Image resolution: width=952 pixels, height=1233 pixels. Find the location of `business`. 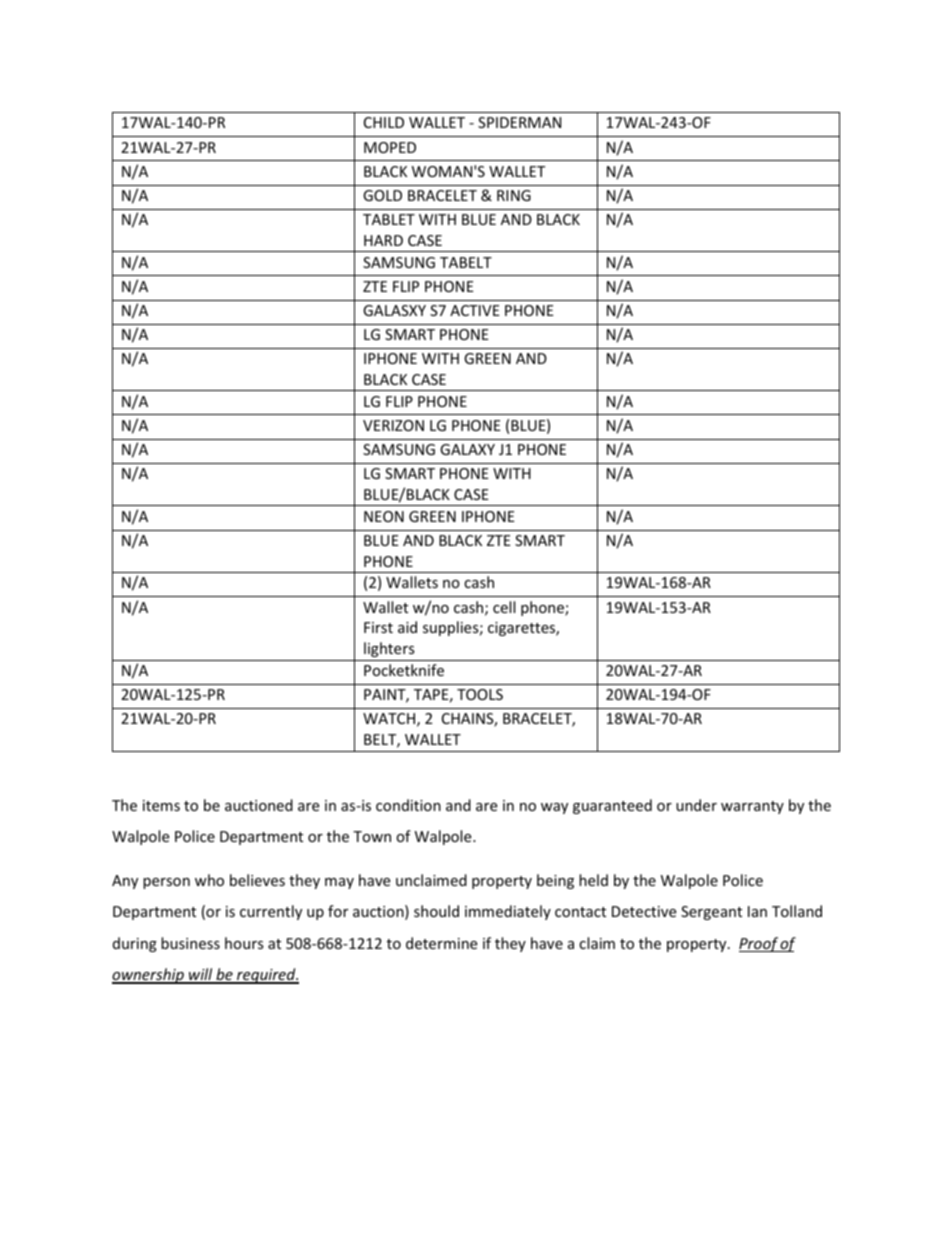

business is located at coordinates (190, 943).
